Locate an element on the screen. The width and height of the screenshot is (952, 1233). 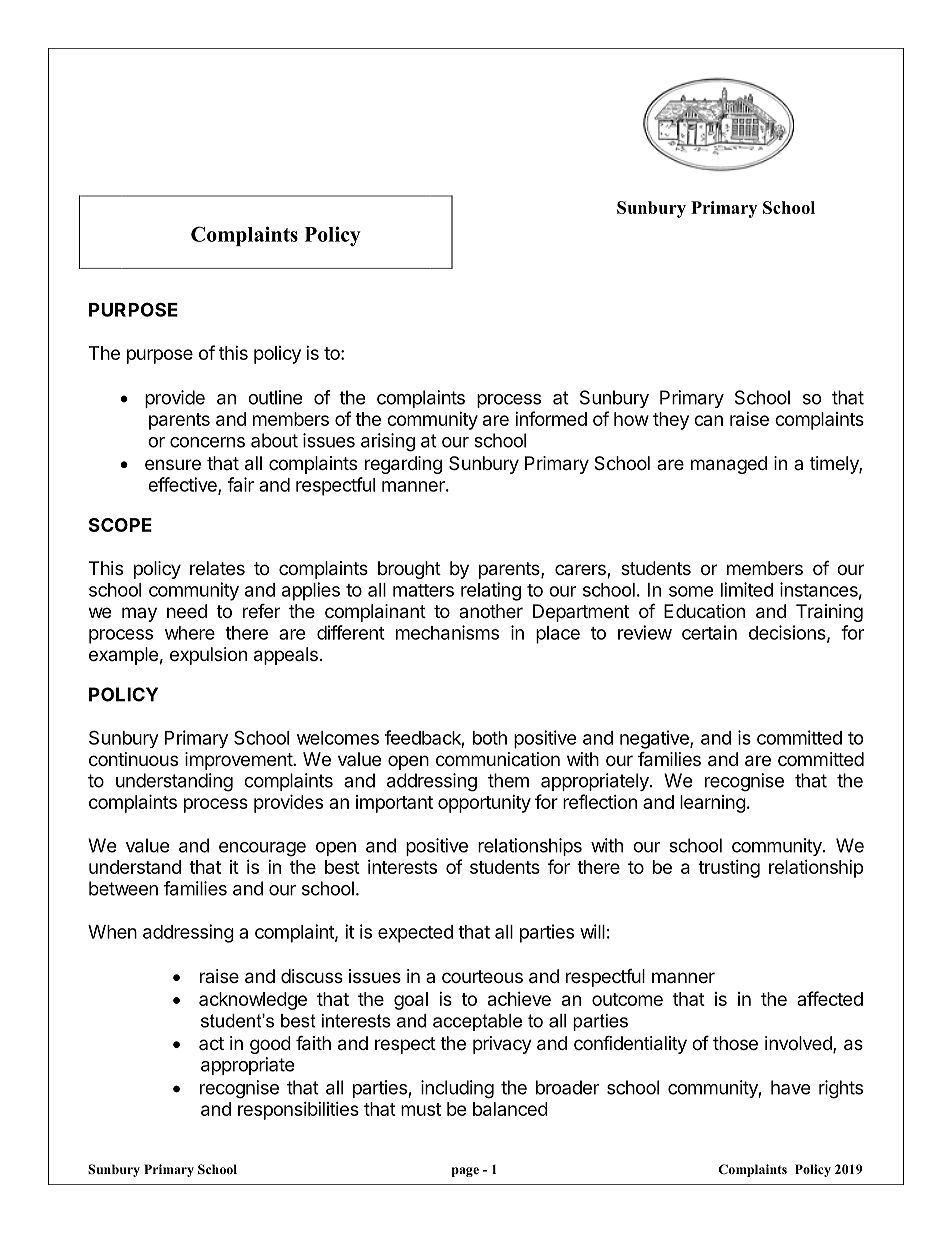
responsibilities is located at coordinates (298, 1111).
